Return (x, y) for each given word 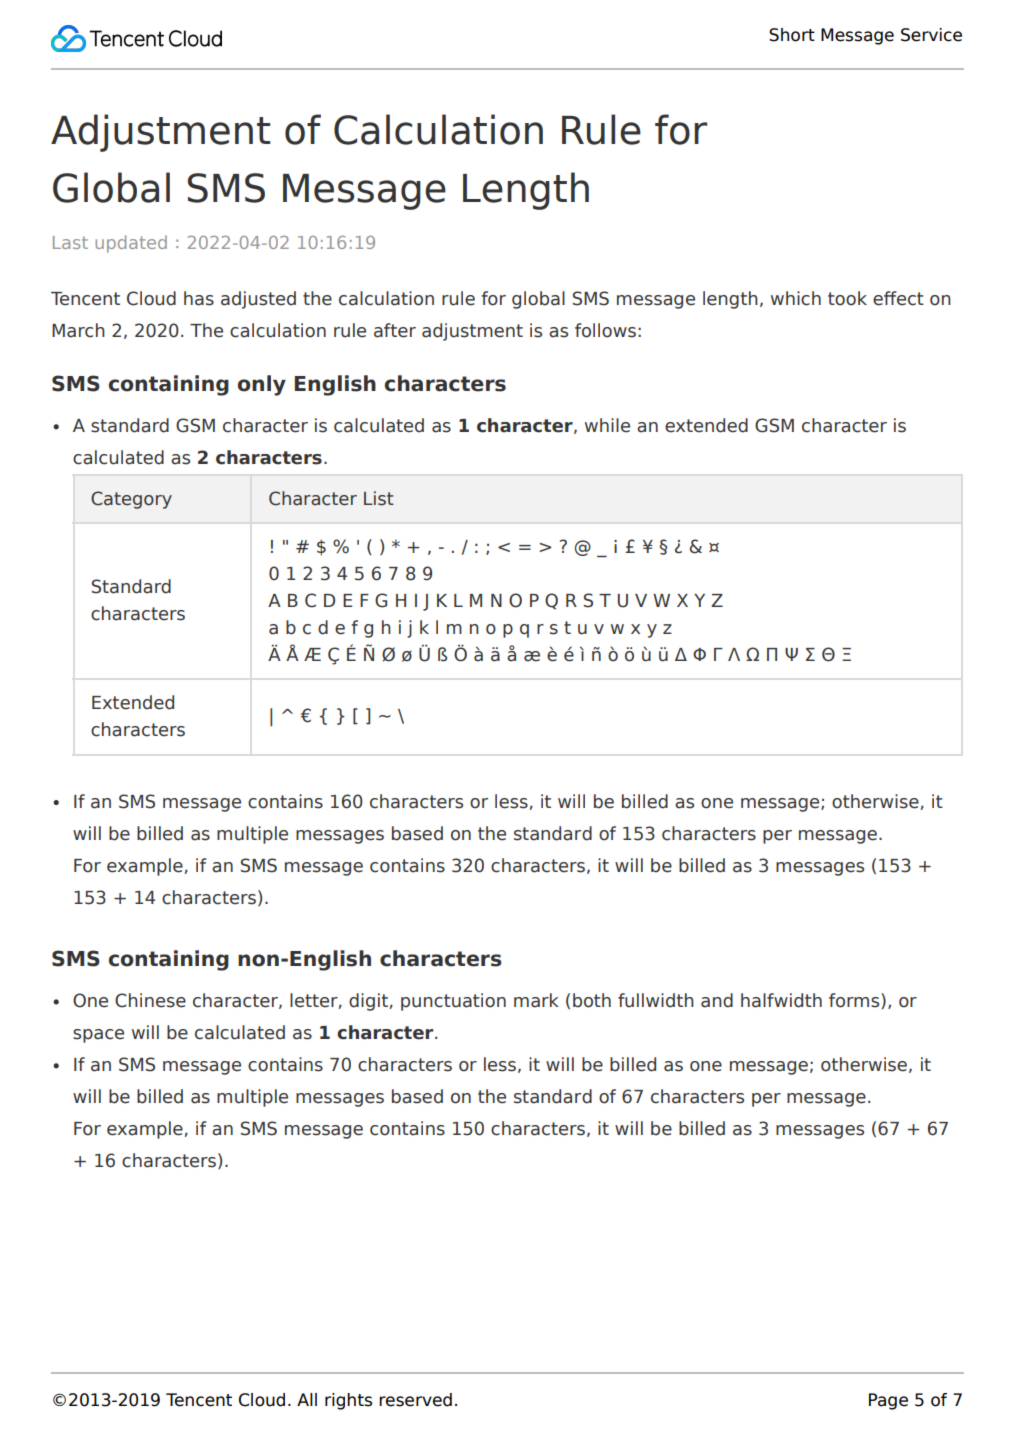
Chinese (150, 1000)
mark (536, 1000)
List (379, 498)
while (607, 425)
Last (70, 242)
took (847, 298)
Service (931, 35)
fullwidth (656, 1000)
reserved (415, 1400)
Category (131, 500)
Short (792, 35)
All (307, 1399)
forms (855, 1001)
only (262, 385)
